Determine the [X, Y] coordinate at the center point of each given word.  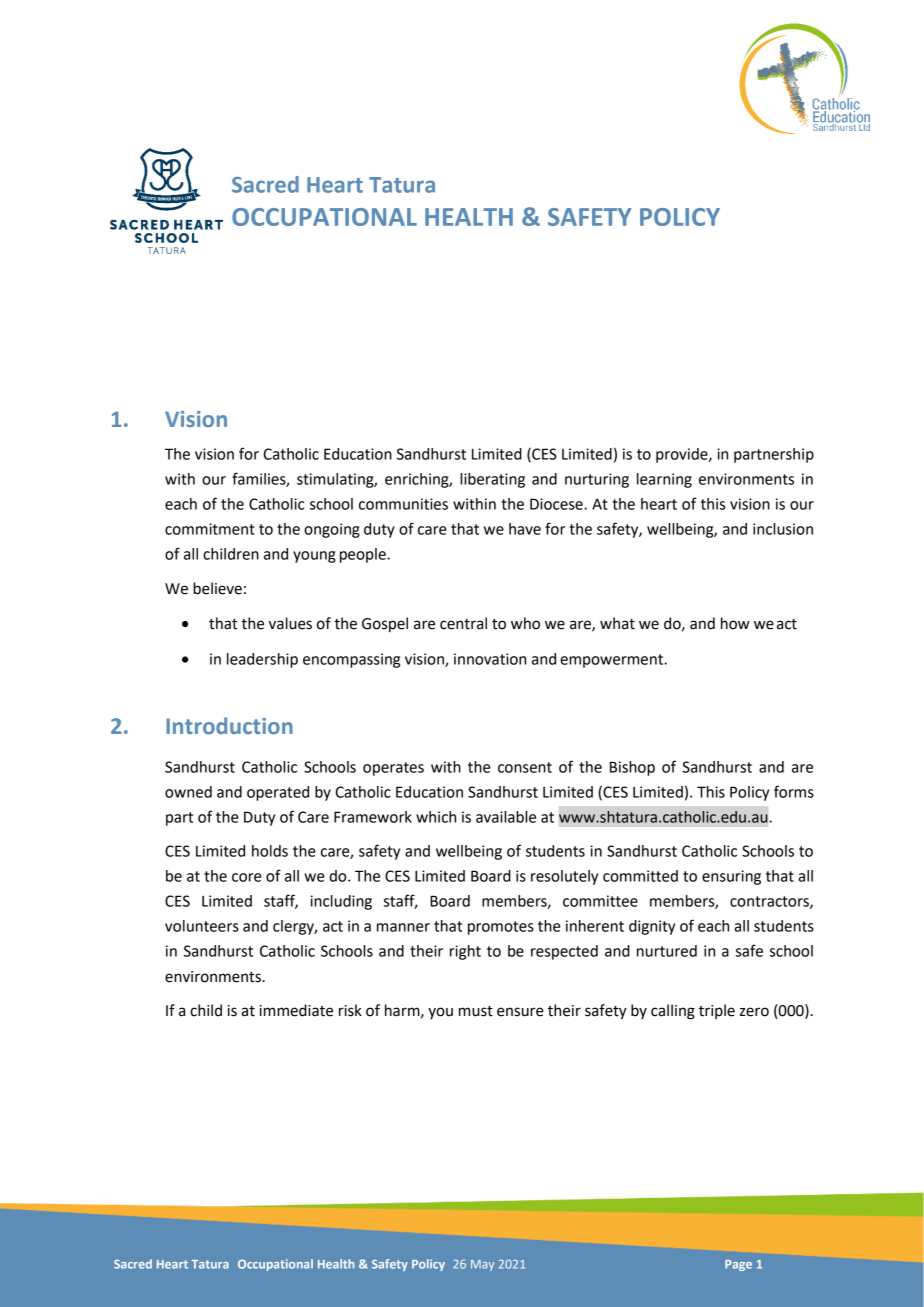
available [506, 817]
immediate [296, 1010]
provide [683, 455]
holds [270, 851]
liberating [492, 480]
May [482, 1265]
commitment [210, 529]
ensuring [731, 877]
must [476, 1011]
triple [717, 1011]
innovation [490, 659]
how [735, 623]
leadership [262, 660]
